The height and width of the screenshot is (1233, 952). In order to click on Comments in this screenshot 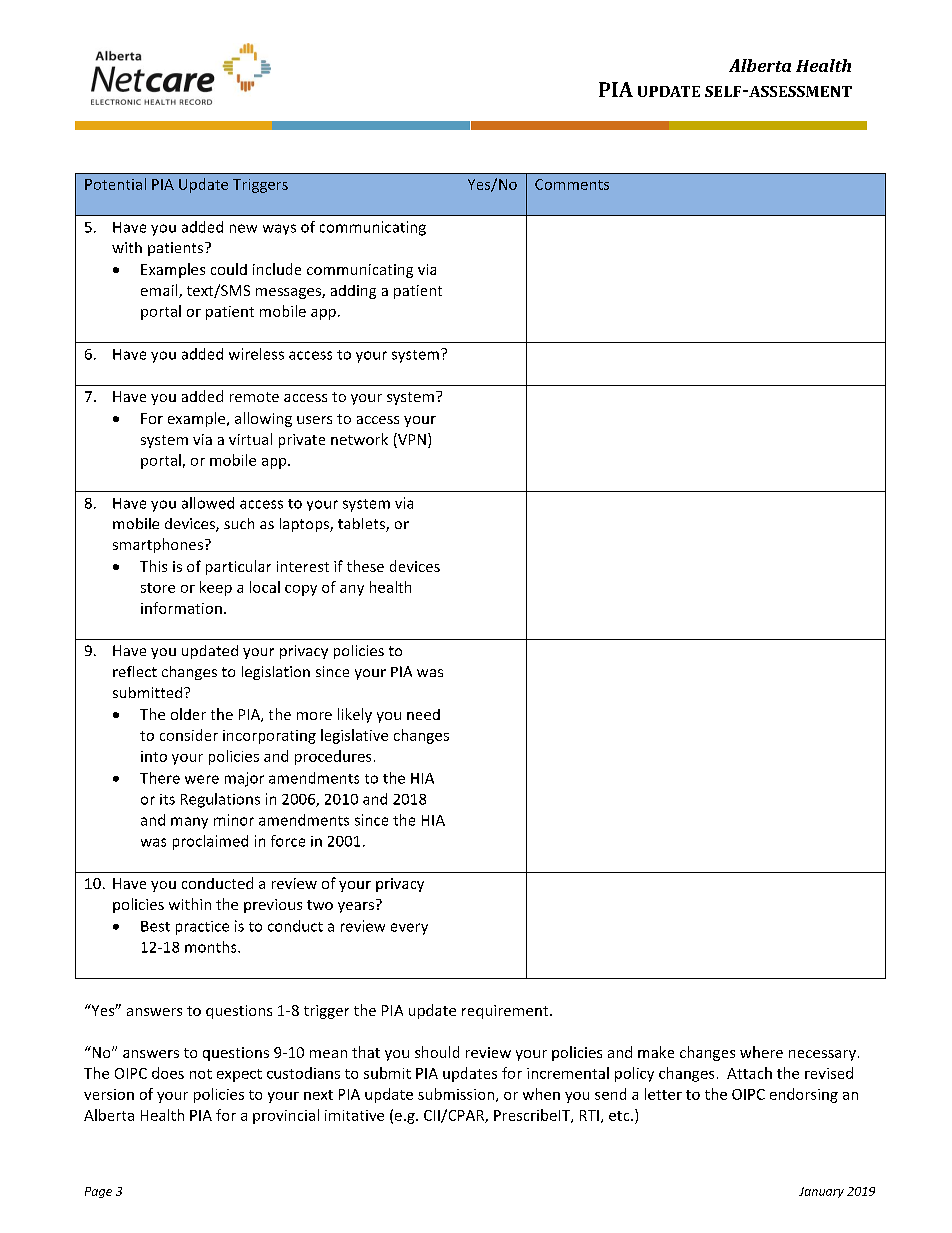, I will do `click(572, 184)`.
